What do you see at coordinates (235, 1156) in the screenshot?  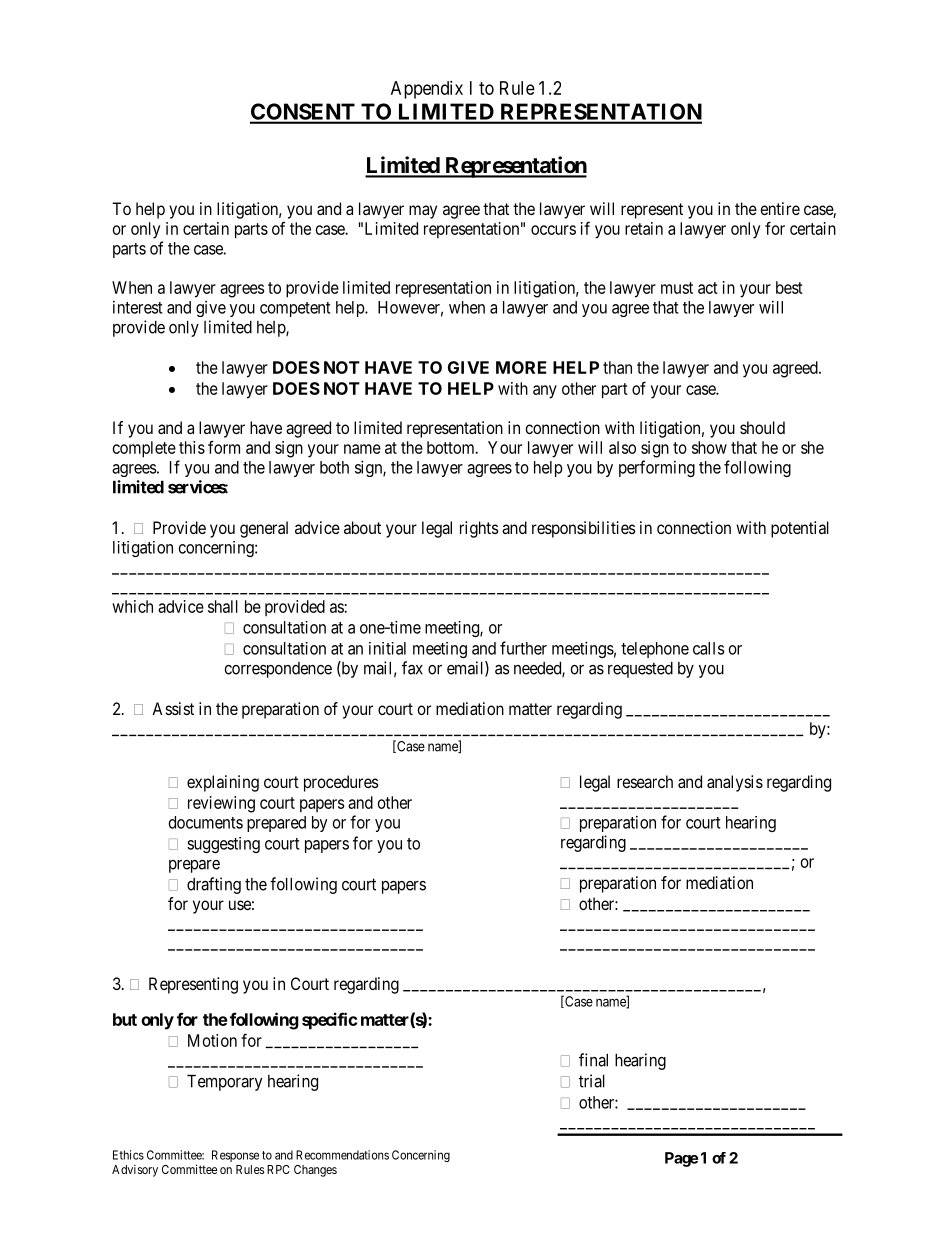 I see `Response` at bounding box center [235, 1156].
